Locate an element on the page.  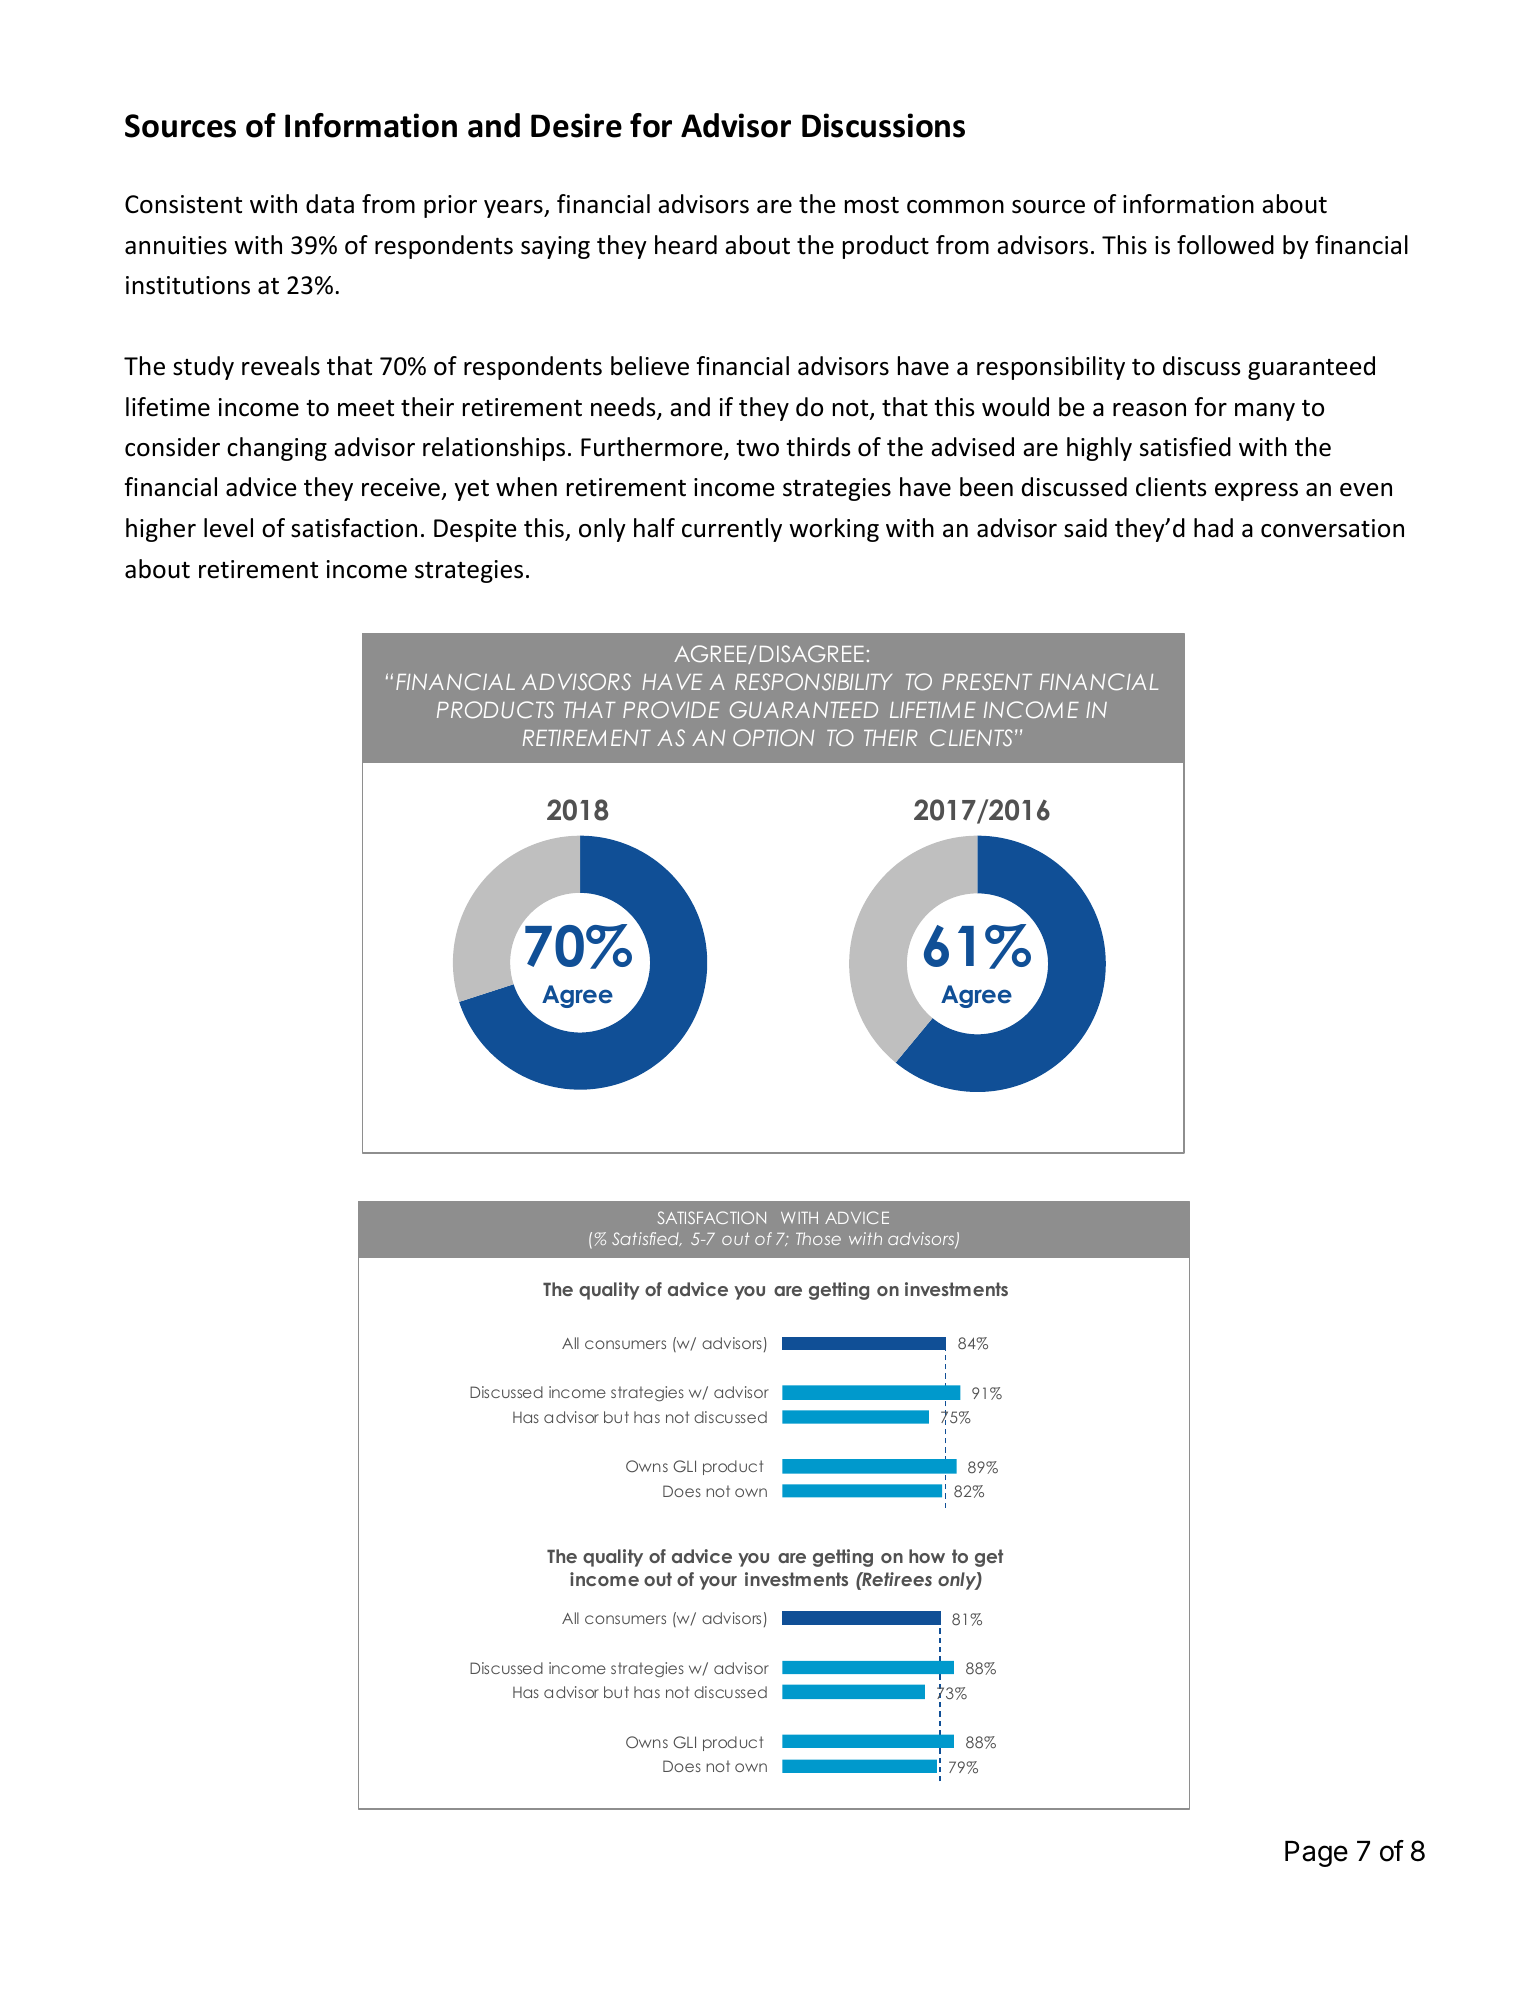
followed is located at coordinates (1225, 245).
